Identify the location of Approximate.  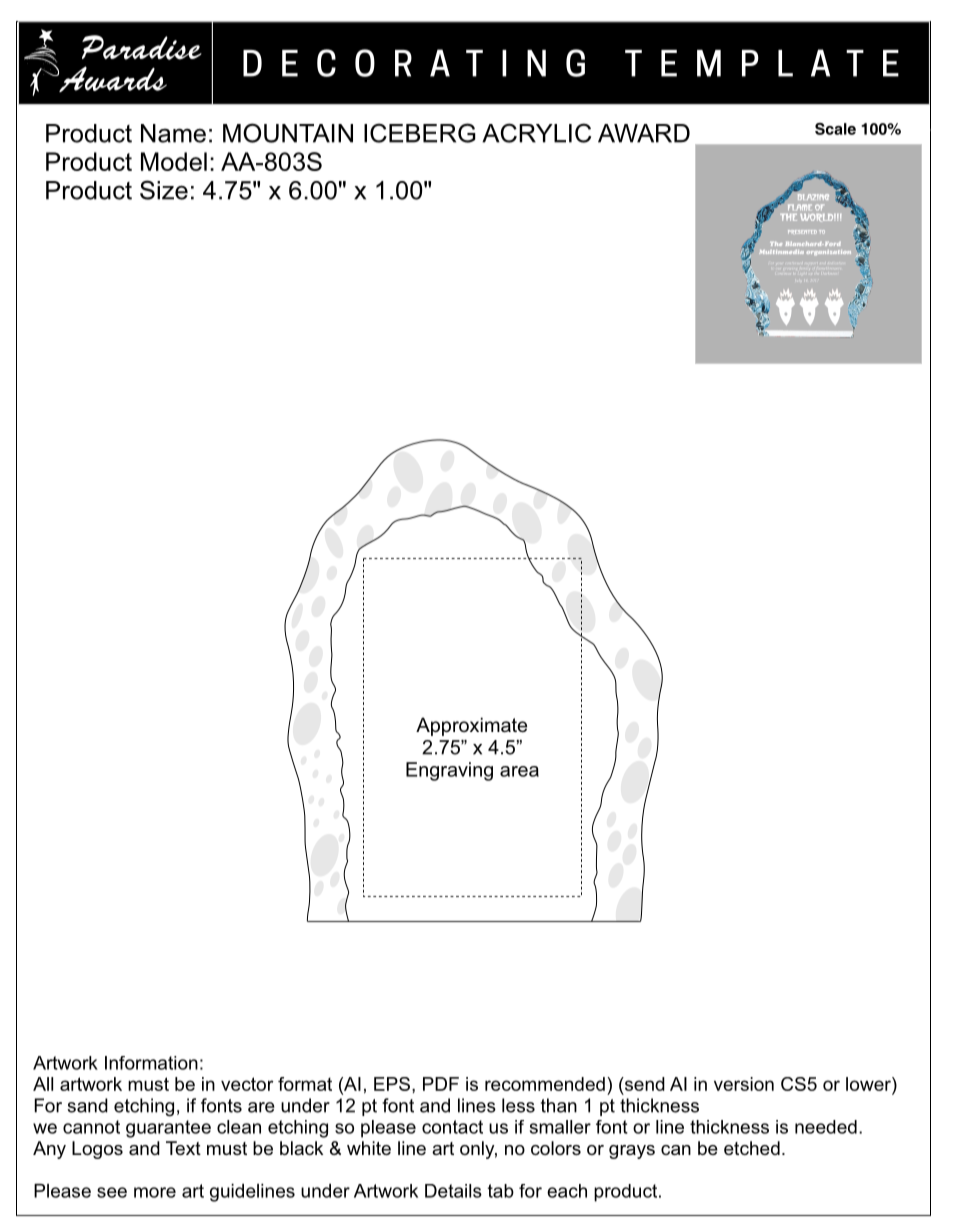
(471, 726).
